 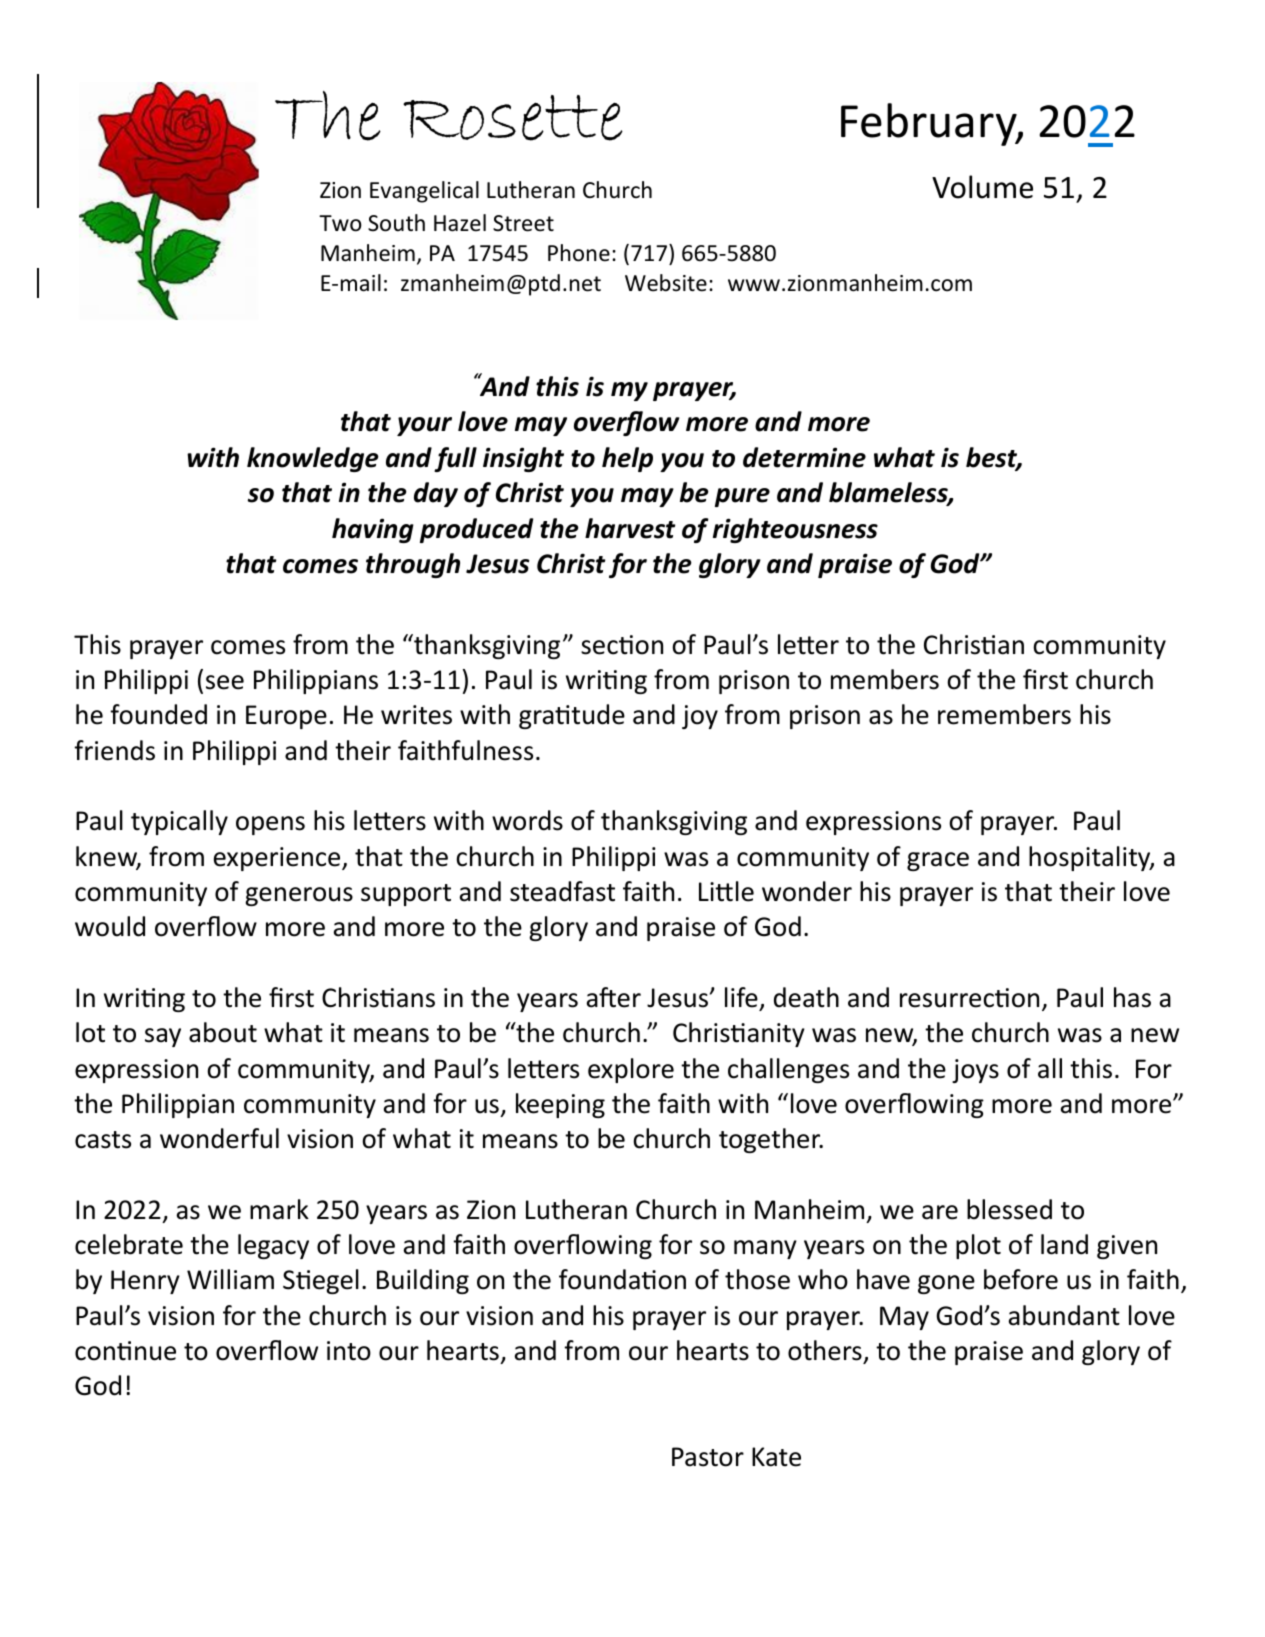 What do you see at coordinates (125, 1351) in the screenshot?
I see `continue` at bounding box center [125, 1351].
